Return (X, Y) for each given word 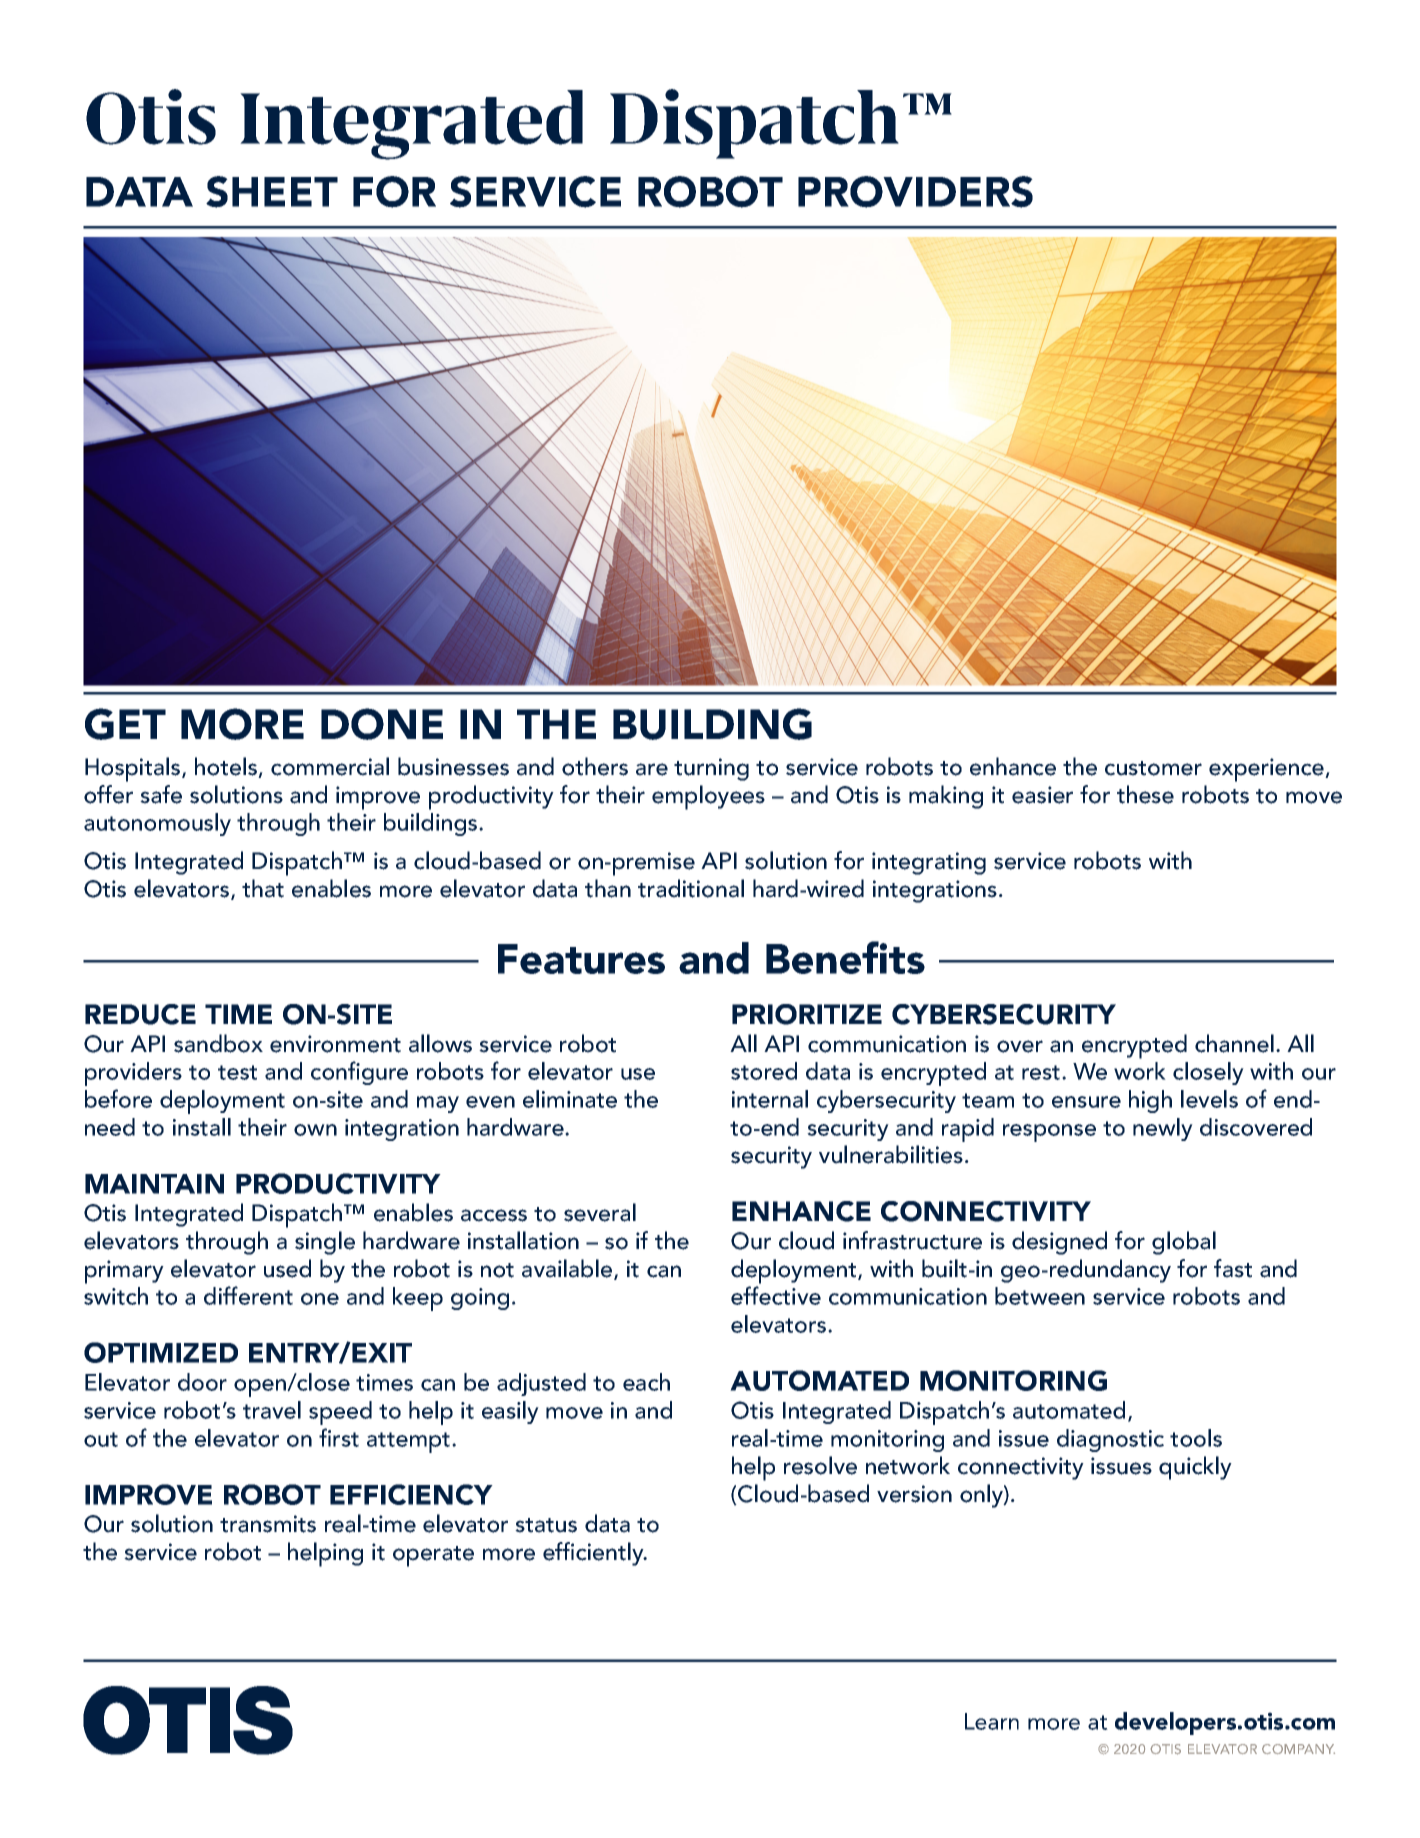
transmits (268, 1524)
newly (1163, 1129)
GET (125, 724)
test (237, 1072)
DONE (382, 724)
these (1145, 794)
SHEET (272, 192)
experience (1267, 770)
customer (1153, 768)
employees (708, 797)
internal (770, 1099)
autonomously (157, 824)
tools (1196, 1438)
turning (711, 769)
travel (272, 1410)
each (646, 1382)
